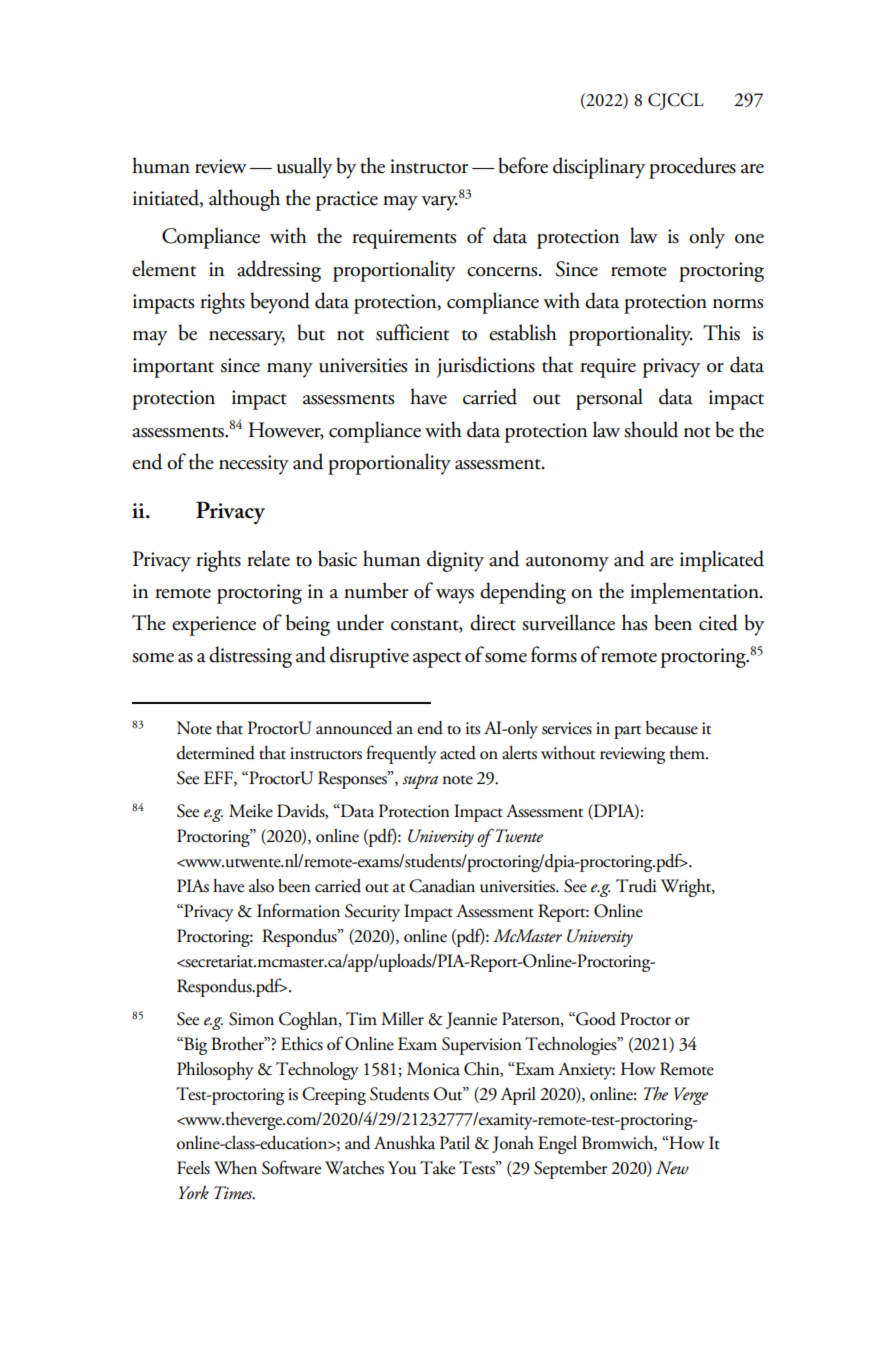 The height and width of the screenshot is (1345, 896). I want to click on New, so click(672, 1168).
